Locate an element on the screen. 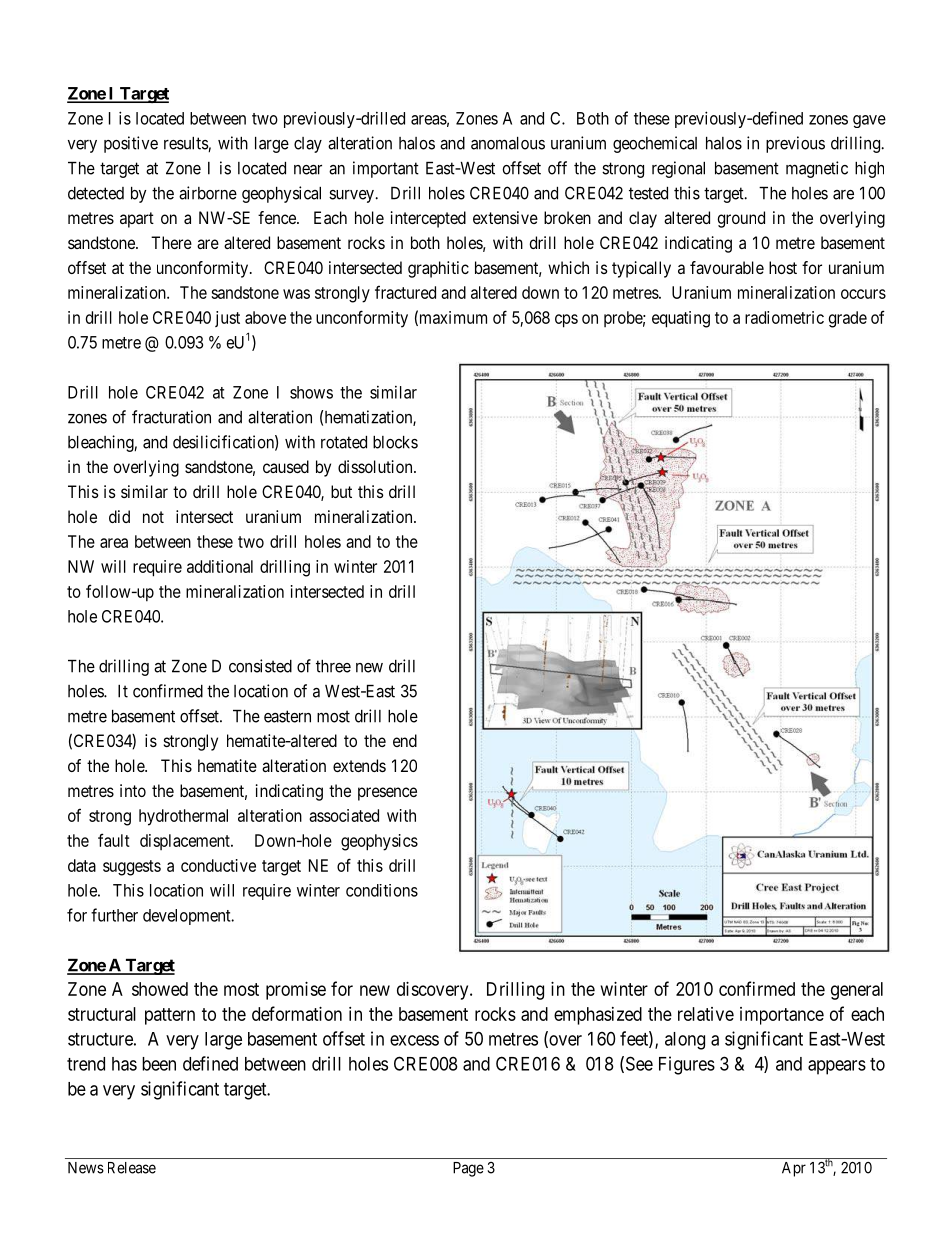  radiometric is located at coordinates (784, 317).
